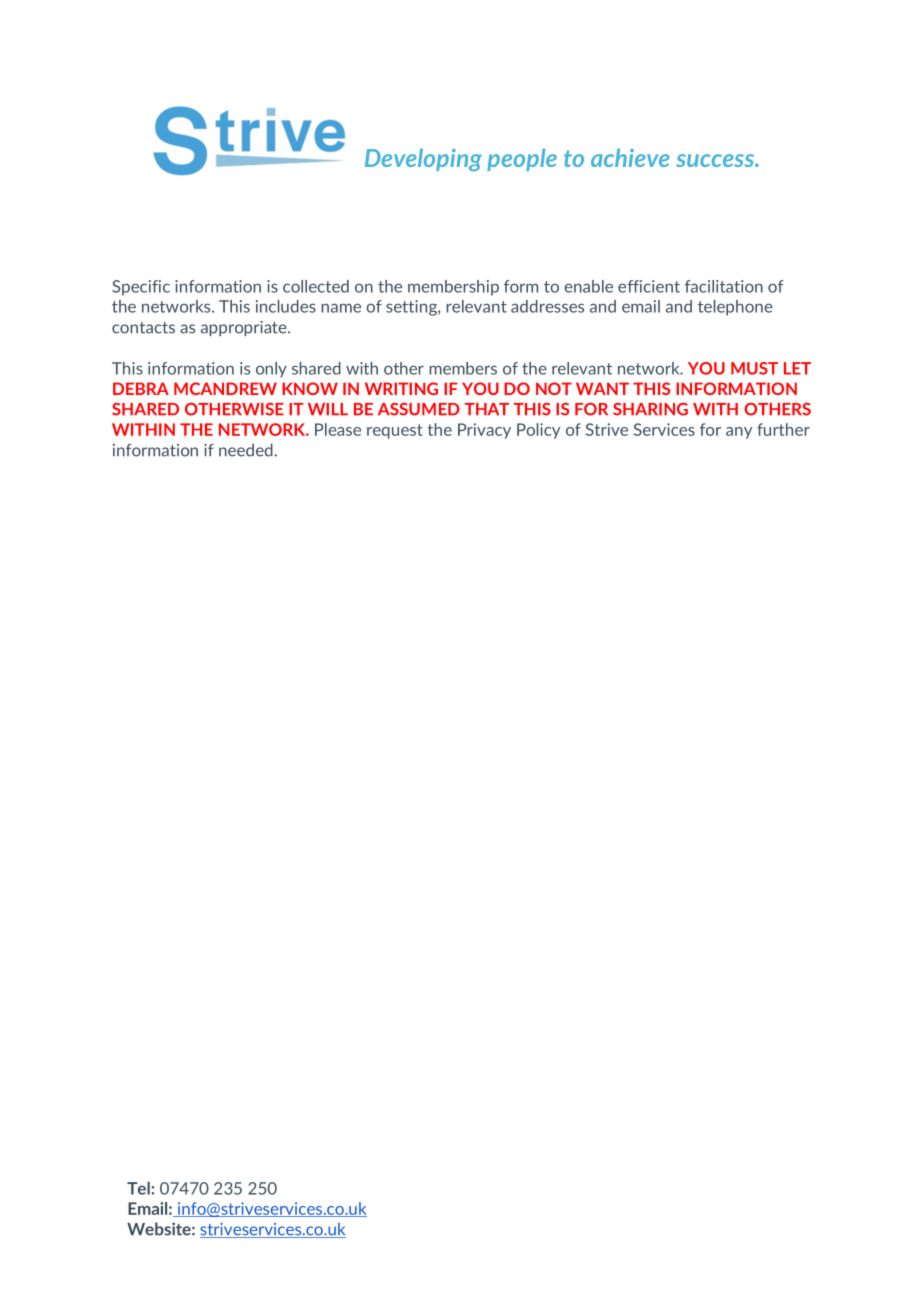  What do you see at coordinates (286, 306) in the page?
I see `includes` at bounding box center [286, 306].
